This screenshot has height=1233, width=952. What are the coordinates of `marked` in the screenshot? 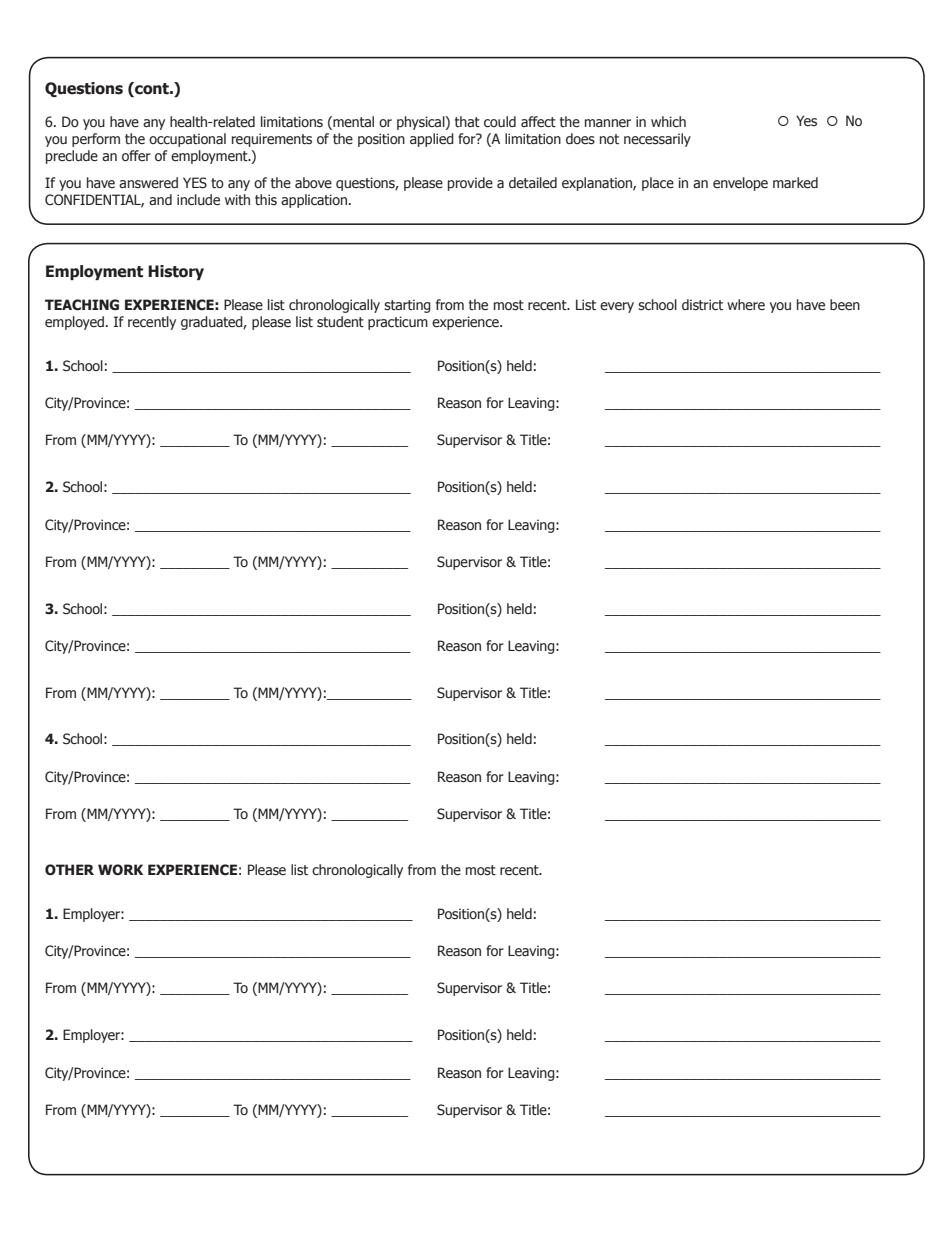 It's located at (795, 183).
